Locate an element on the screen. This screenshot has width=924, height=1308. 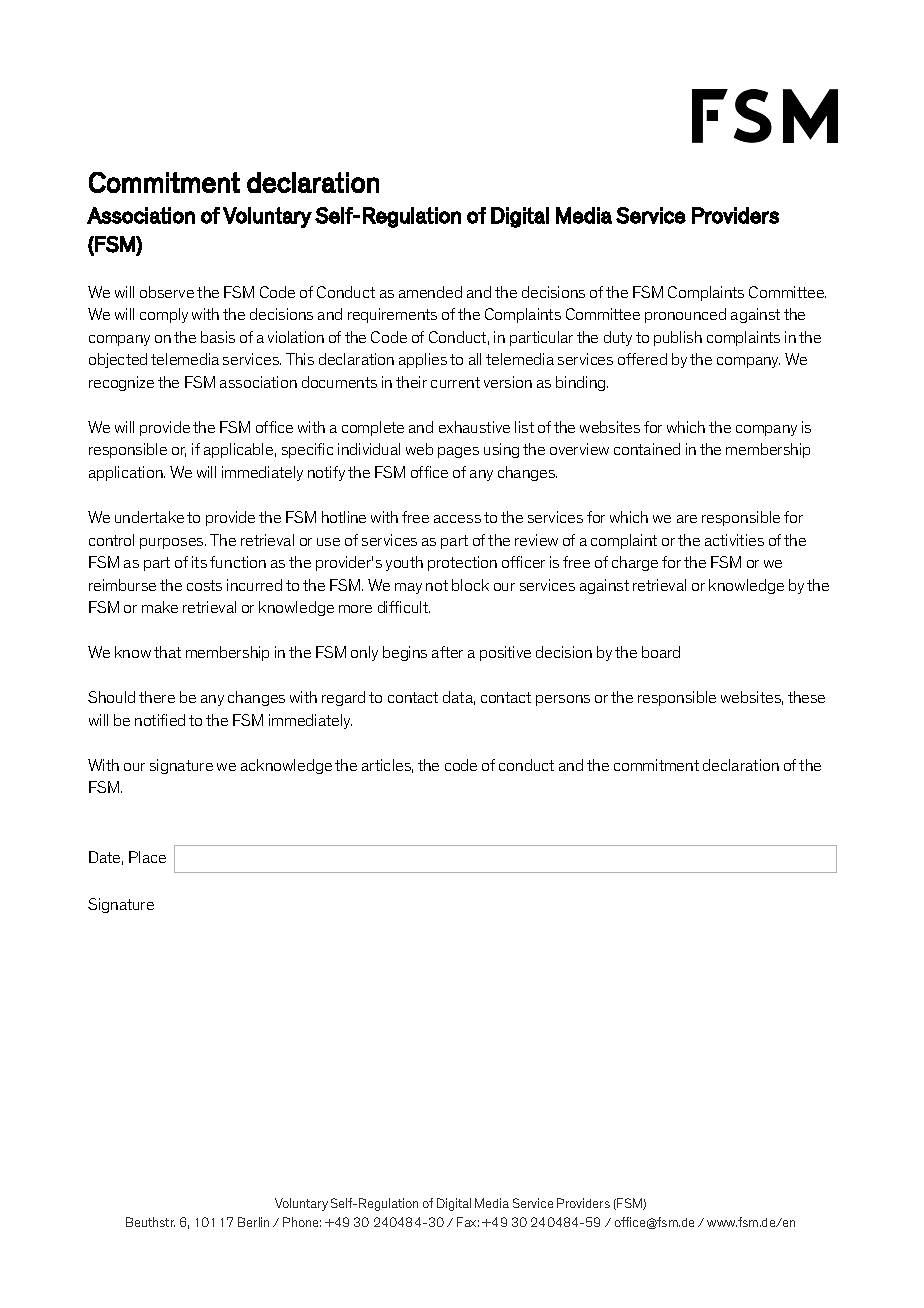
Berlin is located at coordinates (253, 1222).
